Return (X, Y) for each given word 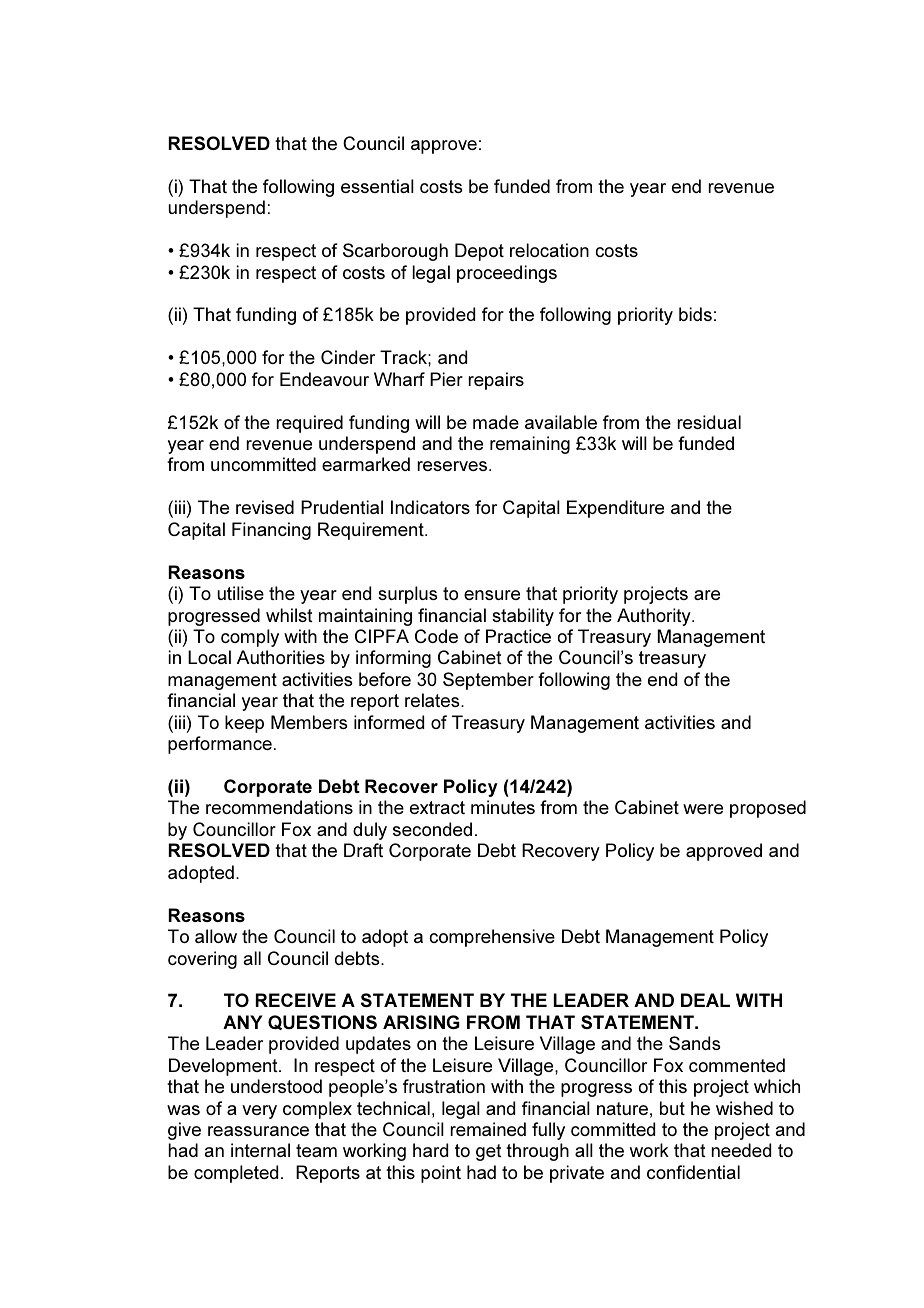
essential (377, 186)
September (488, 681)
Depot (479, 252)
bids (695, 314)
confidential (693, 1172)
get (489, 1152)
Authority (655, 617)
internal (260, 1150)
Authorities (281, 657)
